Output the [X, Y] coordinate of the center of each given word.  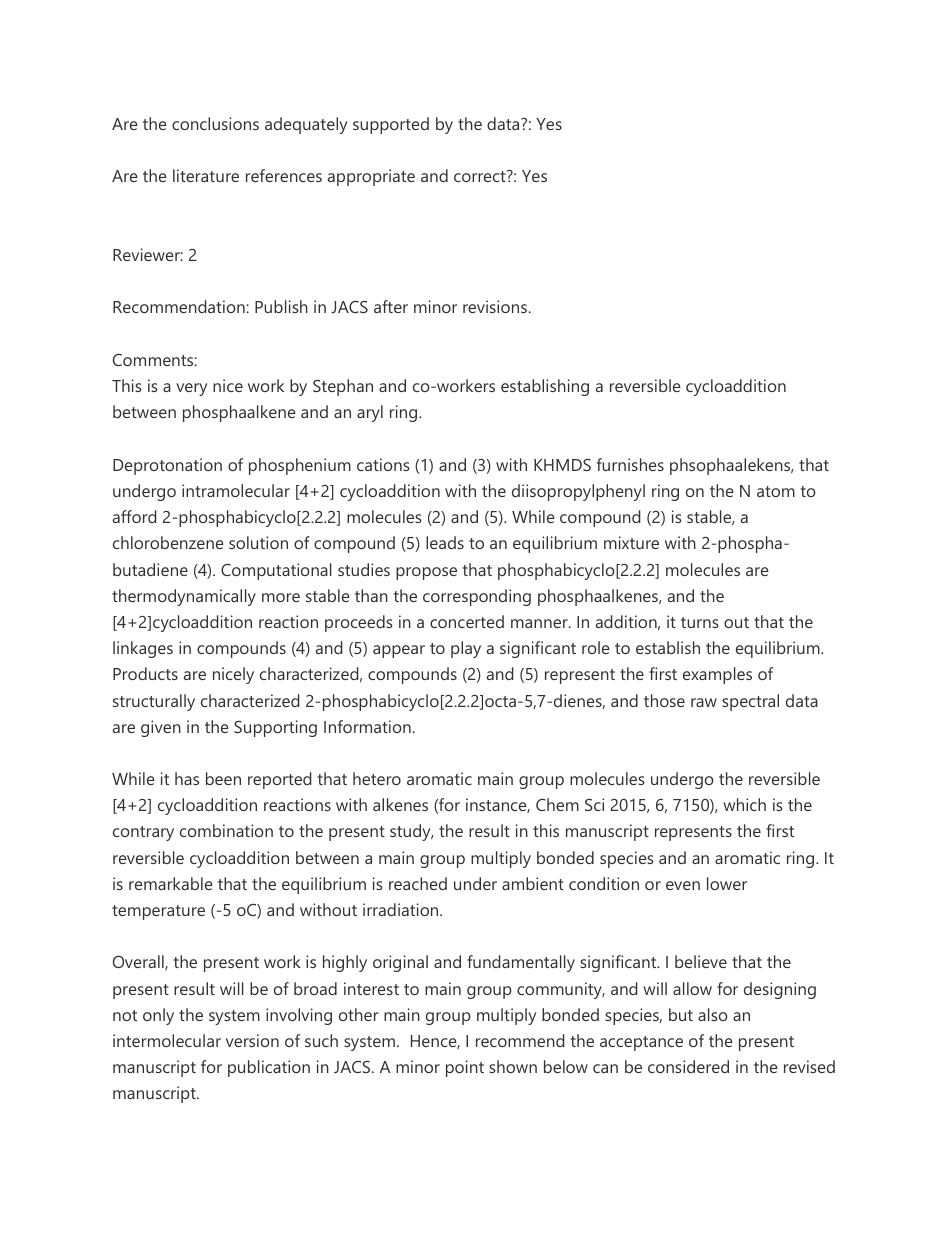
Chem [557, 804]
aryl [370, 413]
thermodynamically [184, 597]
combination [226, 830]
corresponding [477, 597]
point [465, 1068]
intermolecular [167, 1040]
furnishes [630, 464]
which [744, 804]
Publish [281, 306]
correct [481, 176]
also [713, 1014]
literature [206, 175]
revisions [495, 306]
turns [700, 622]
